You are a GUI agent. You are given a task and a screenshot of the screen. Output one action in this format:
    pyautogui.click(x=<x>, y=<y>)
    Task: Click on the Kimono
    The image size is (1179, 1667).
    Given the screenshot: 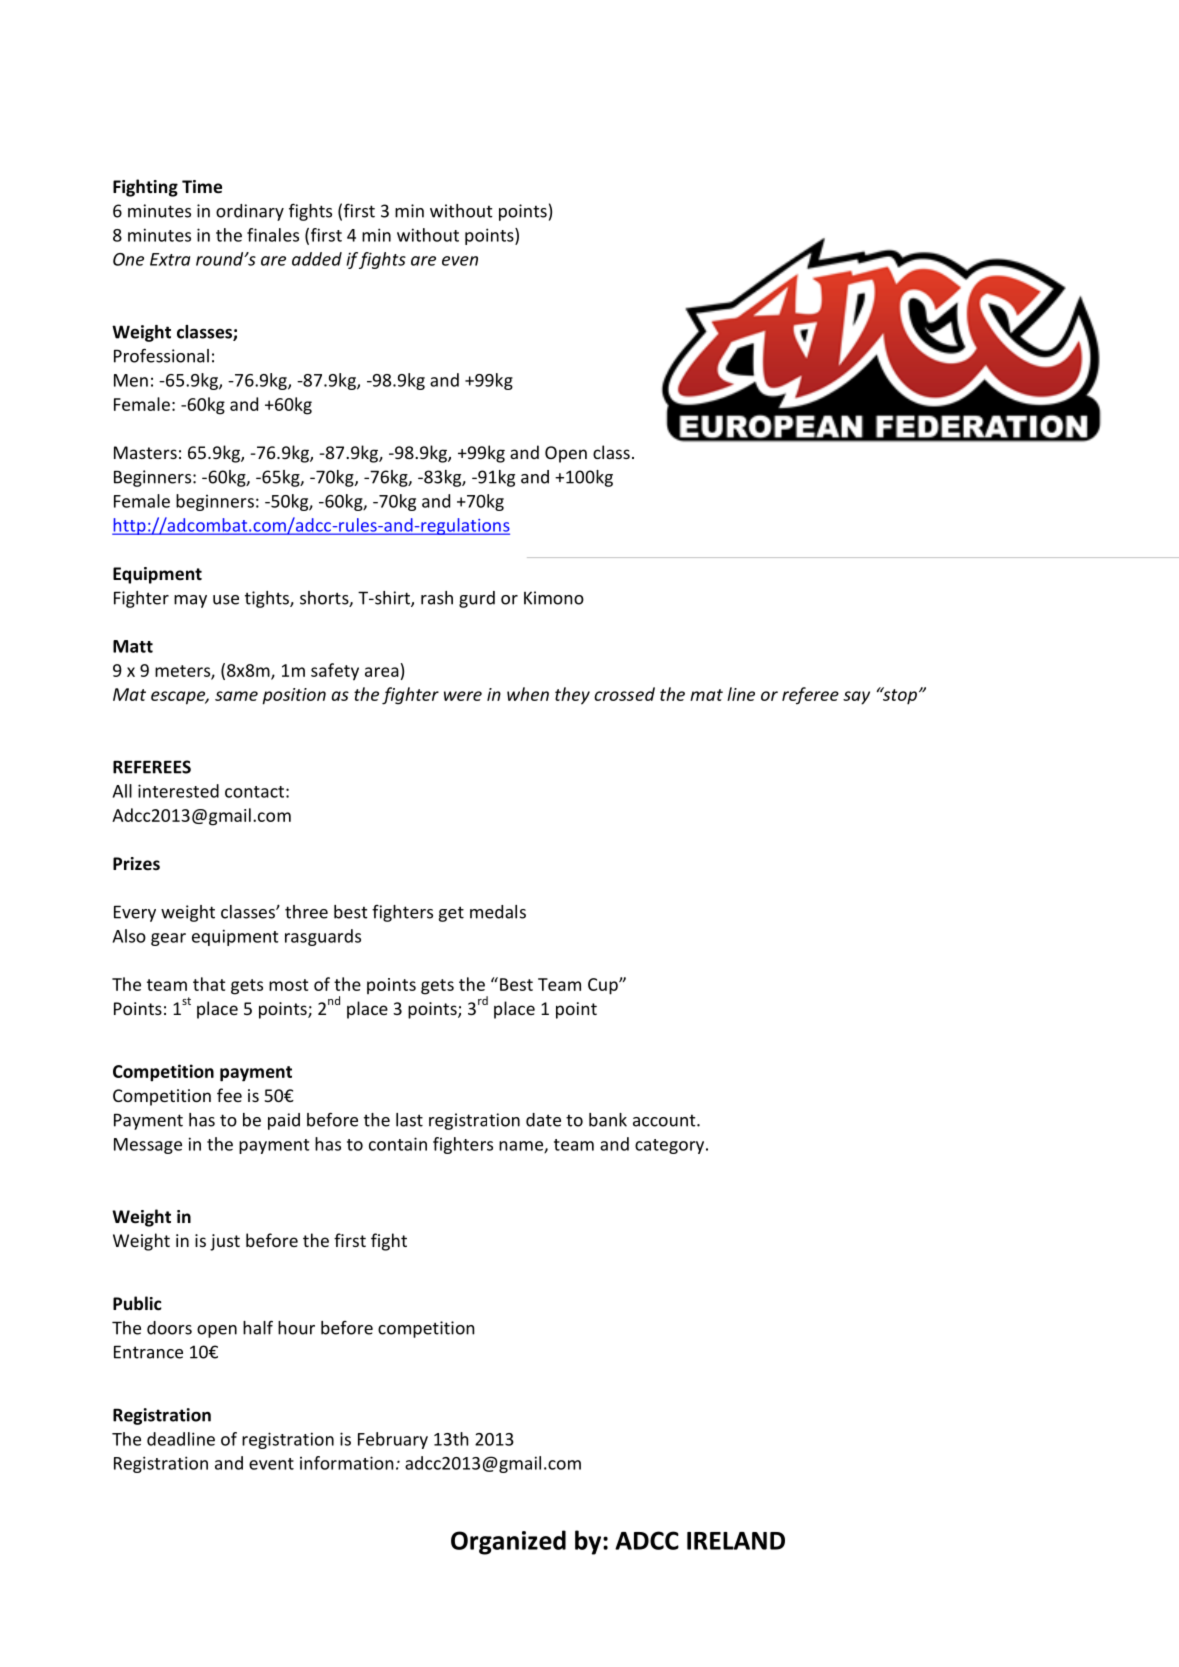 What is the action you would take?
    pyautogui.click(x=554, y=598)
